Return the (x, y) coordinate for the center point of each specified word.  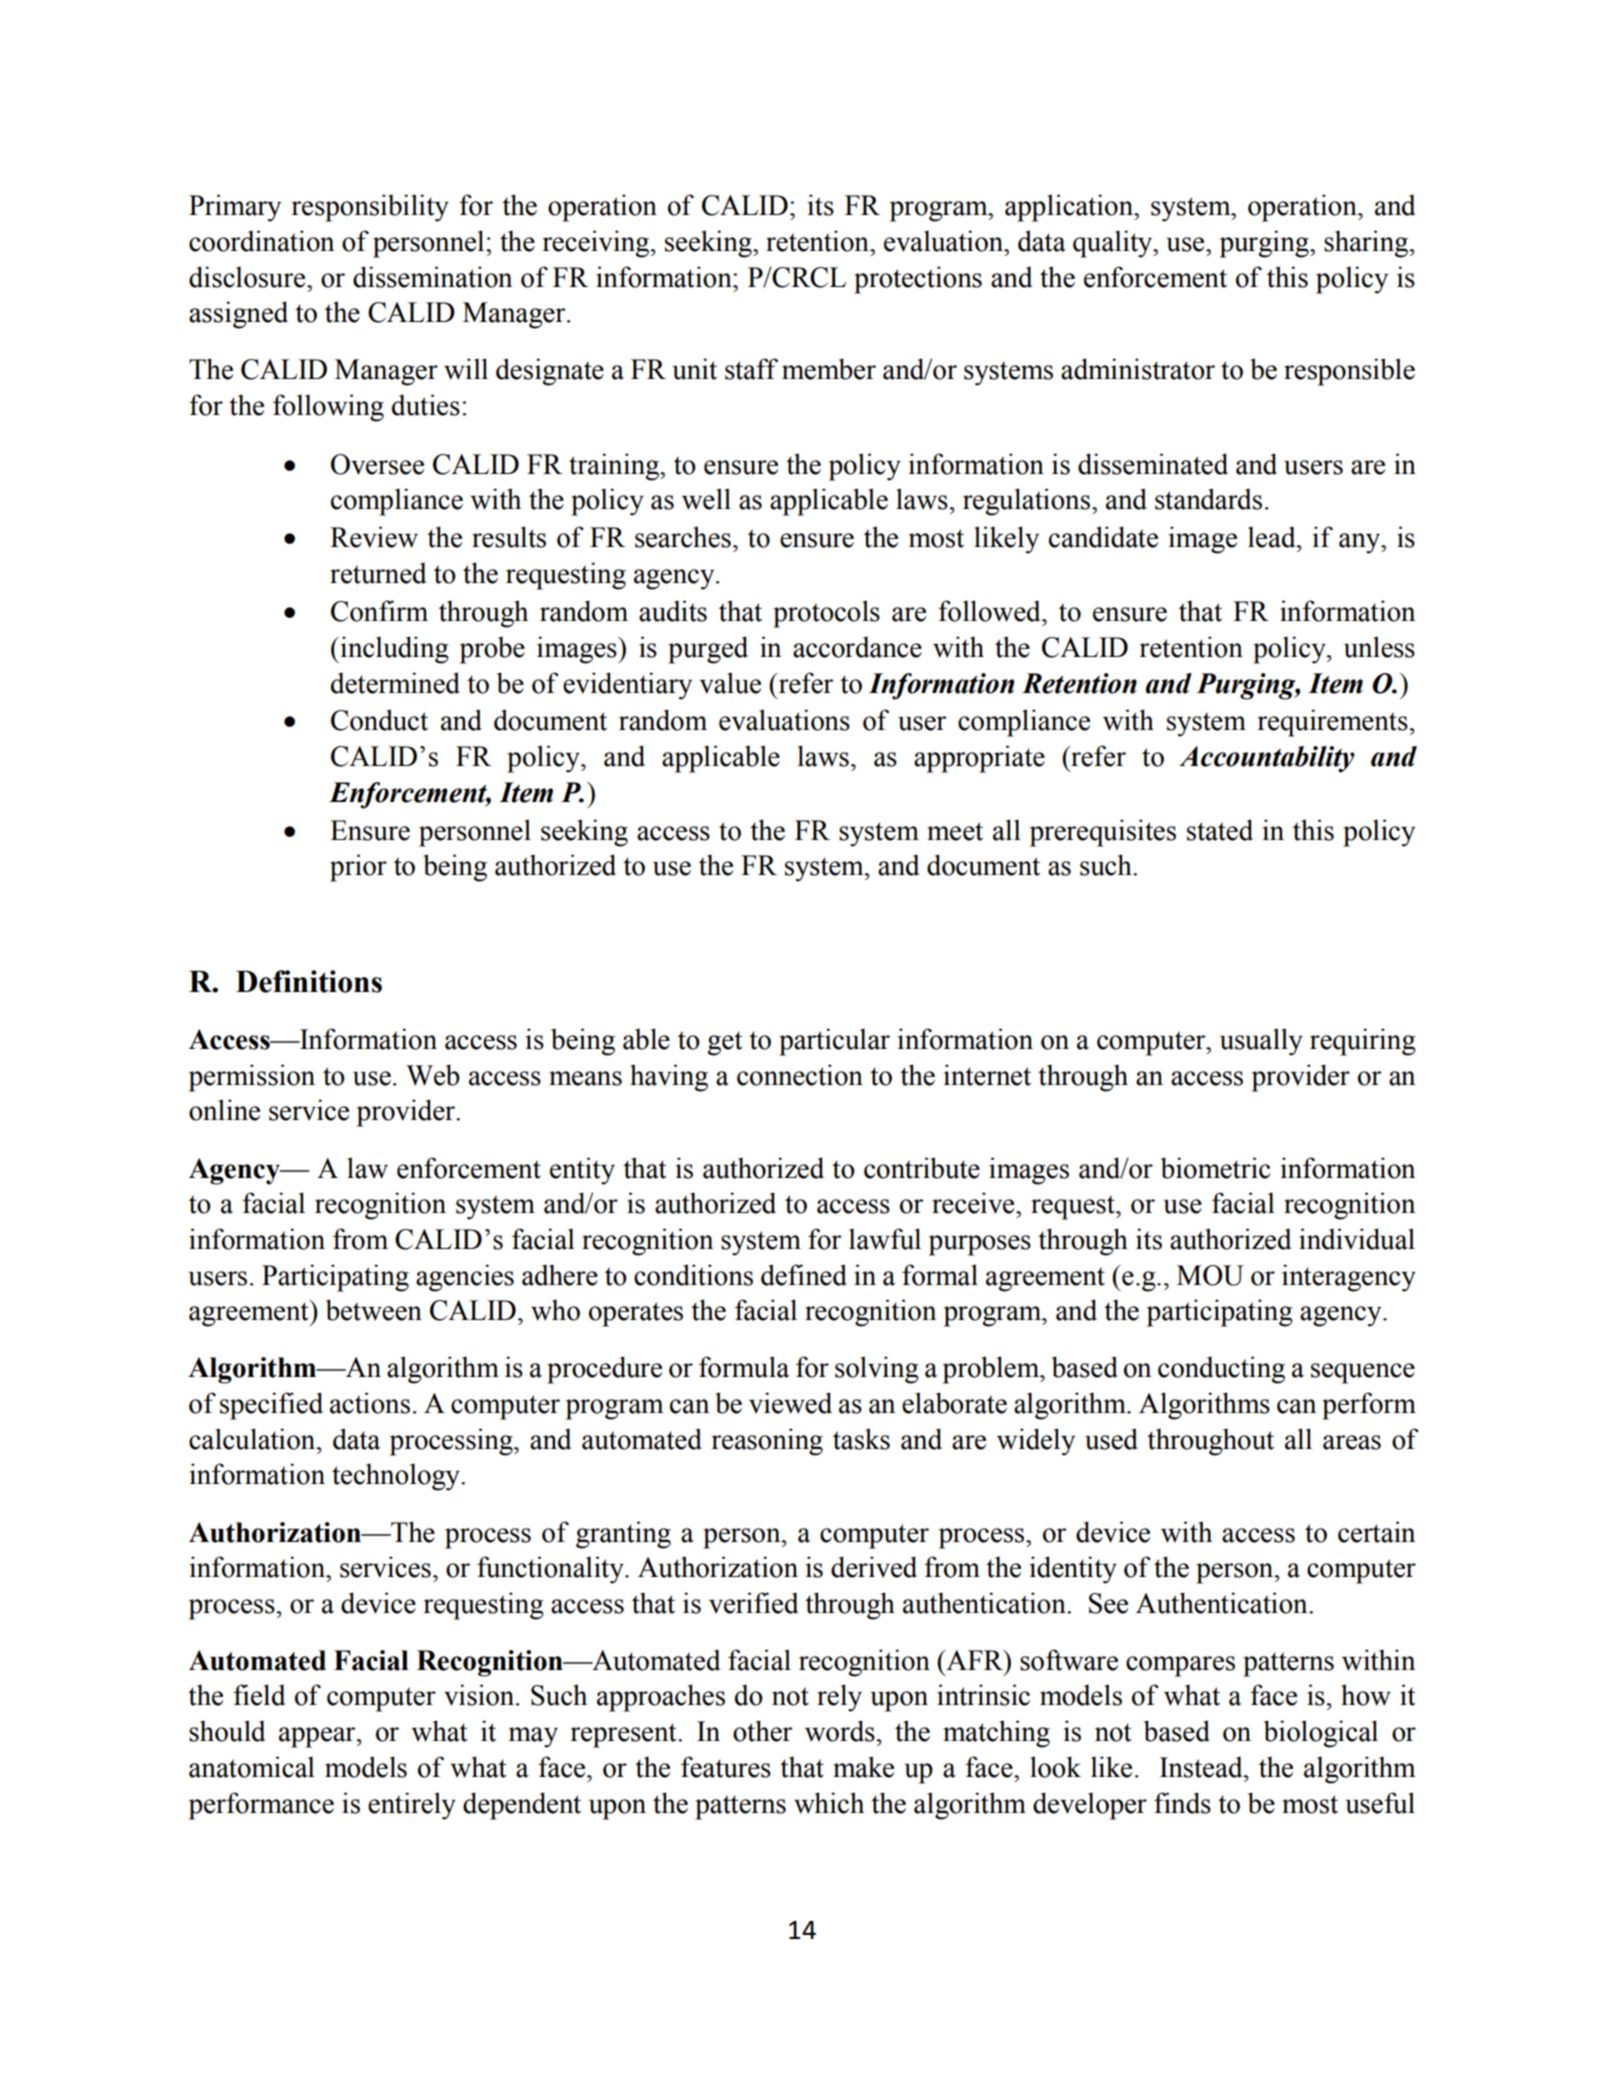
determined (395, 683)
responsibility (370, 208)
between (374, 1310)
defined (804, 1275)
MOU (1210, 1275)
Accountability (1267, 759)
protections (918, 280)
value (730, 683)
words (840, 1731)
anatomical (252, 1767)
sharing (1367, 244)
